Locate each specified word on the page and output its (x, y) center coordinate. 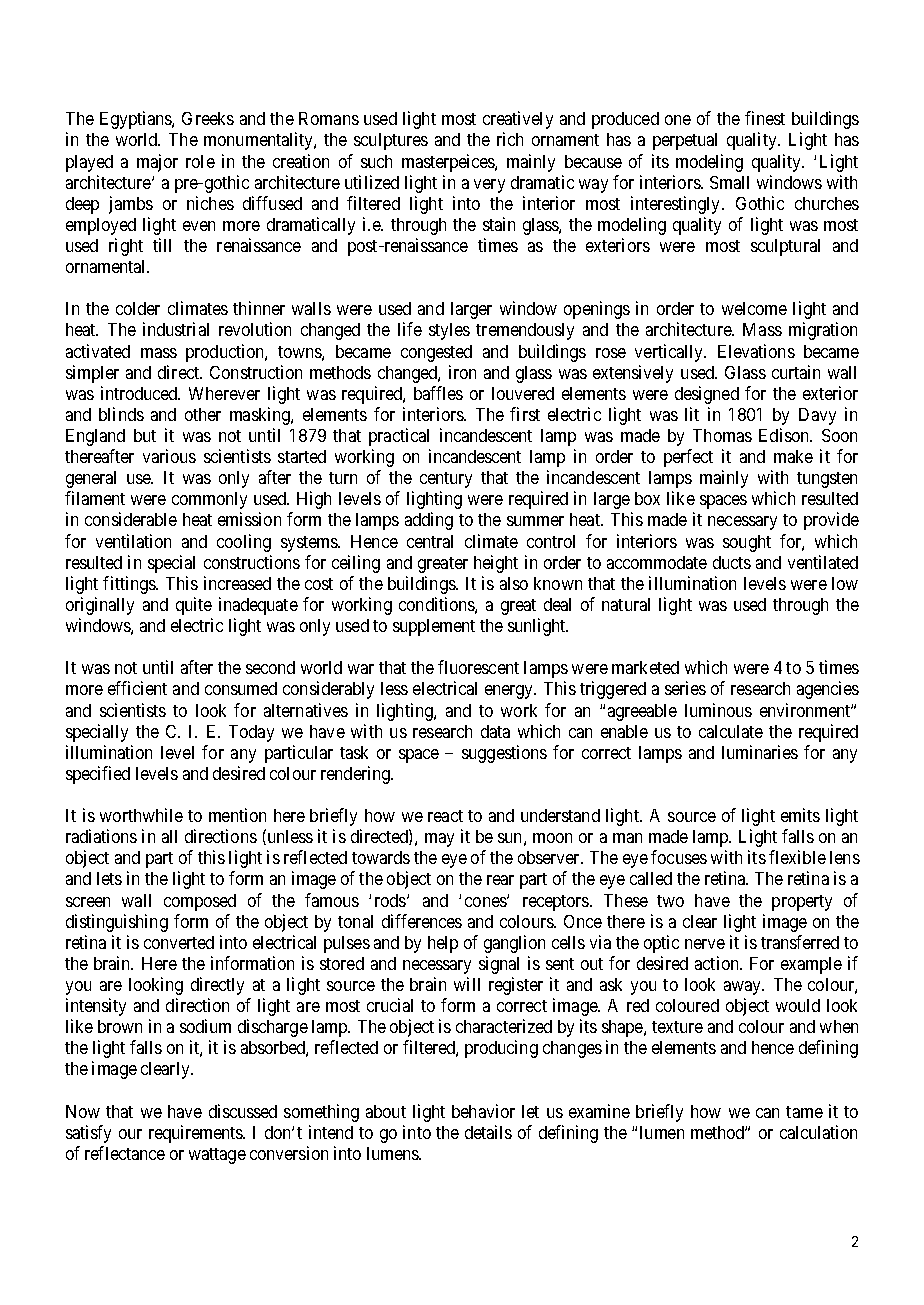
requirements (196, 1134)
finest (765, 118)
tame (804, 1112)
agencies (828, 690)
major (157, 163)
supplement (434, 627)
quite (194, 606)
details (488, 1132)
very (489, 186)
